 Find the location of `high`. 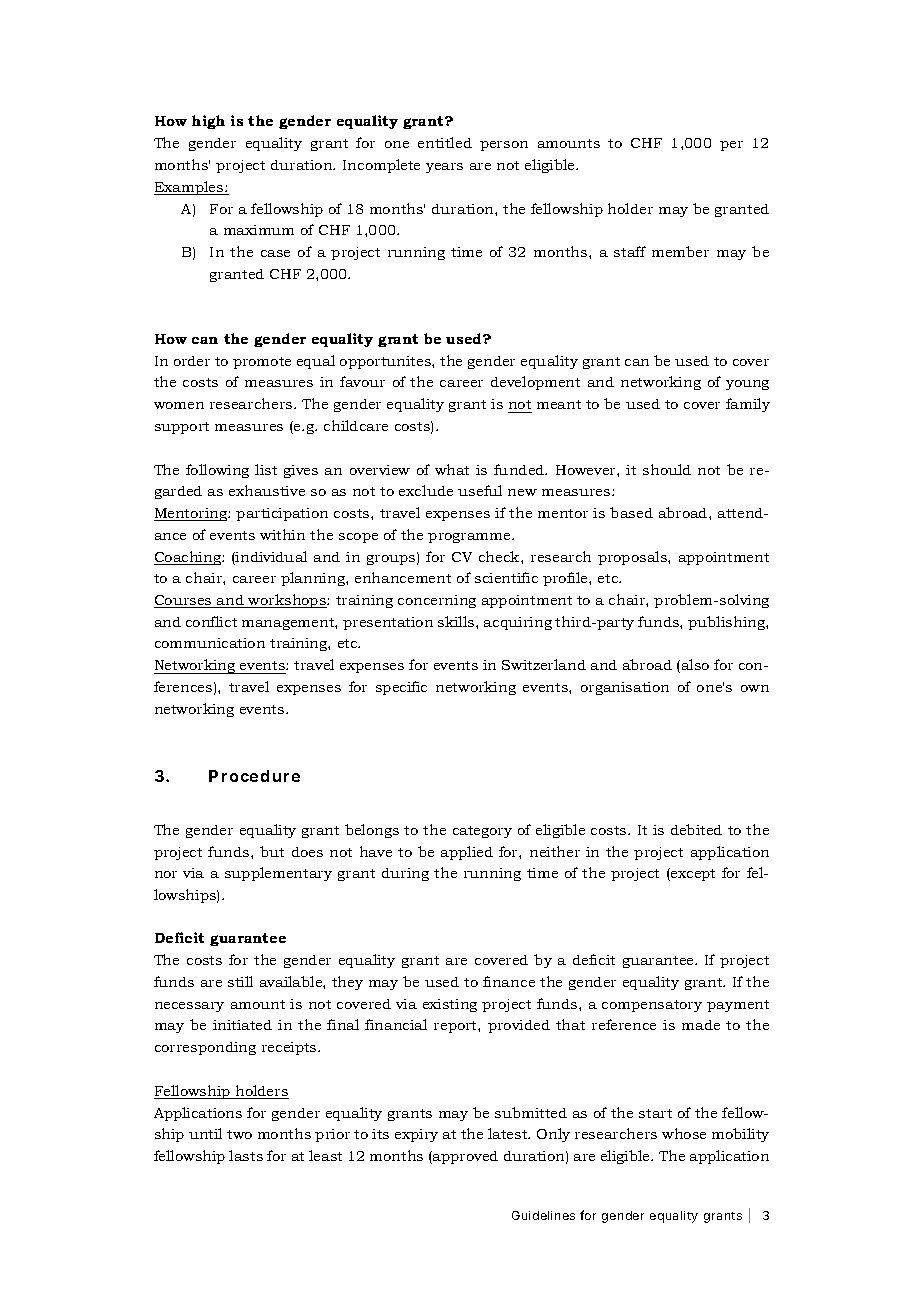

high is located at coordinates (208, 122).
